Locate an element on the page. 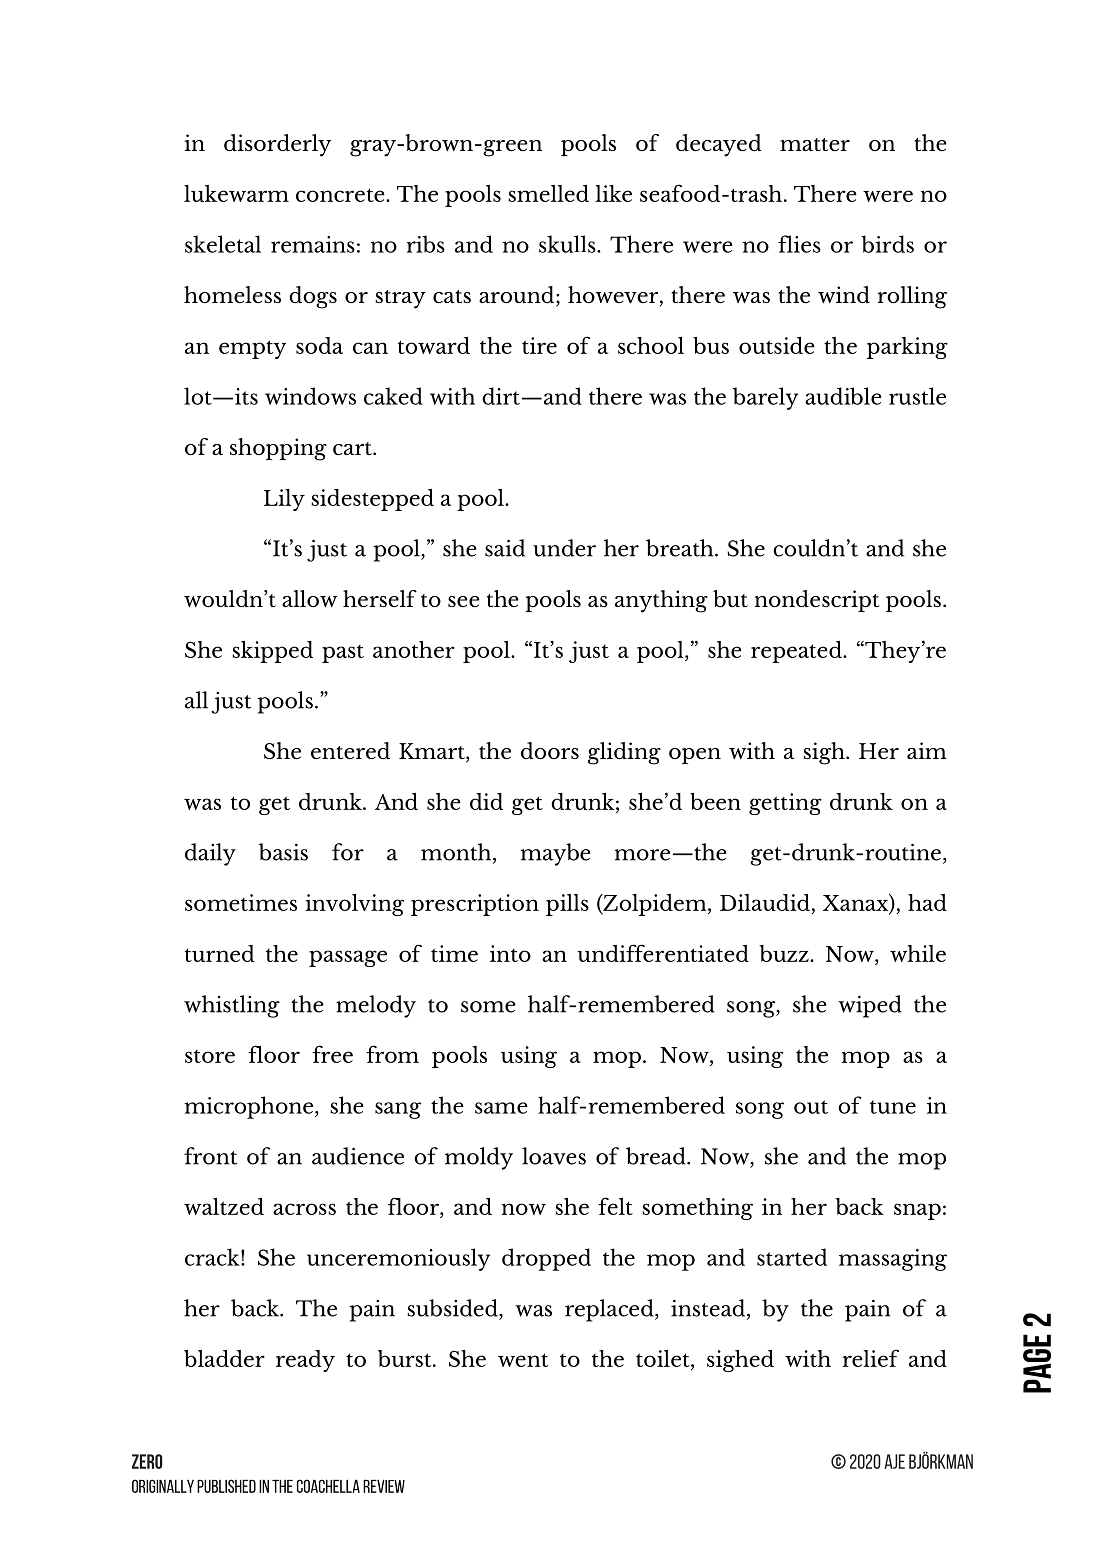  lukewarm is located at coordinates (236, 193).
